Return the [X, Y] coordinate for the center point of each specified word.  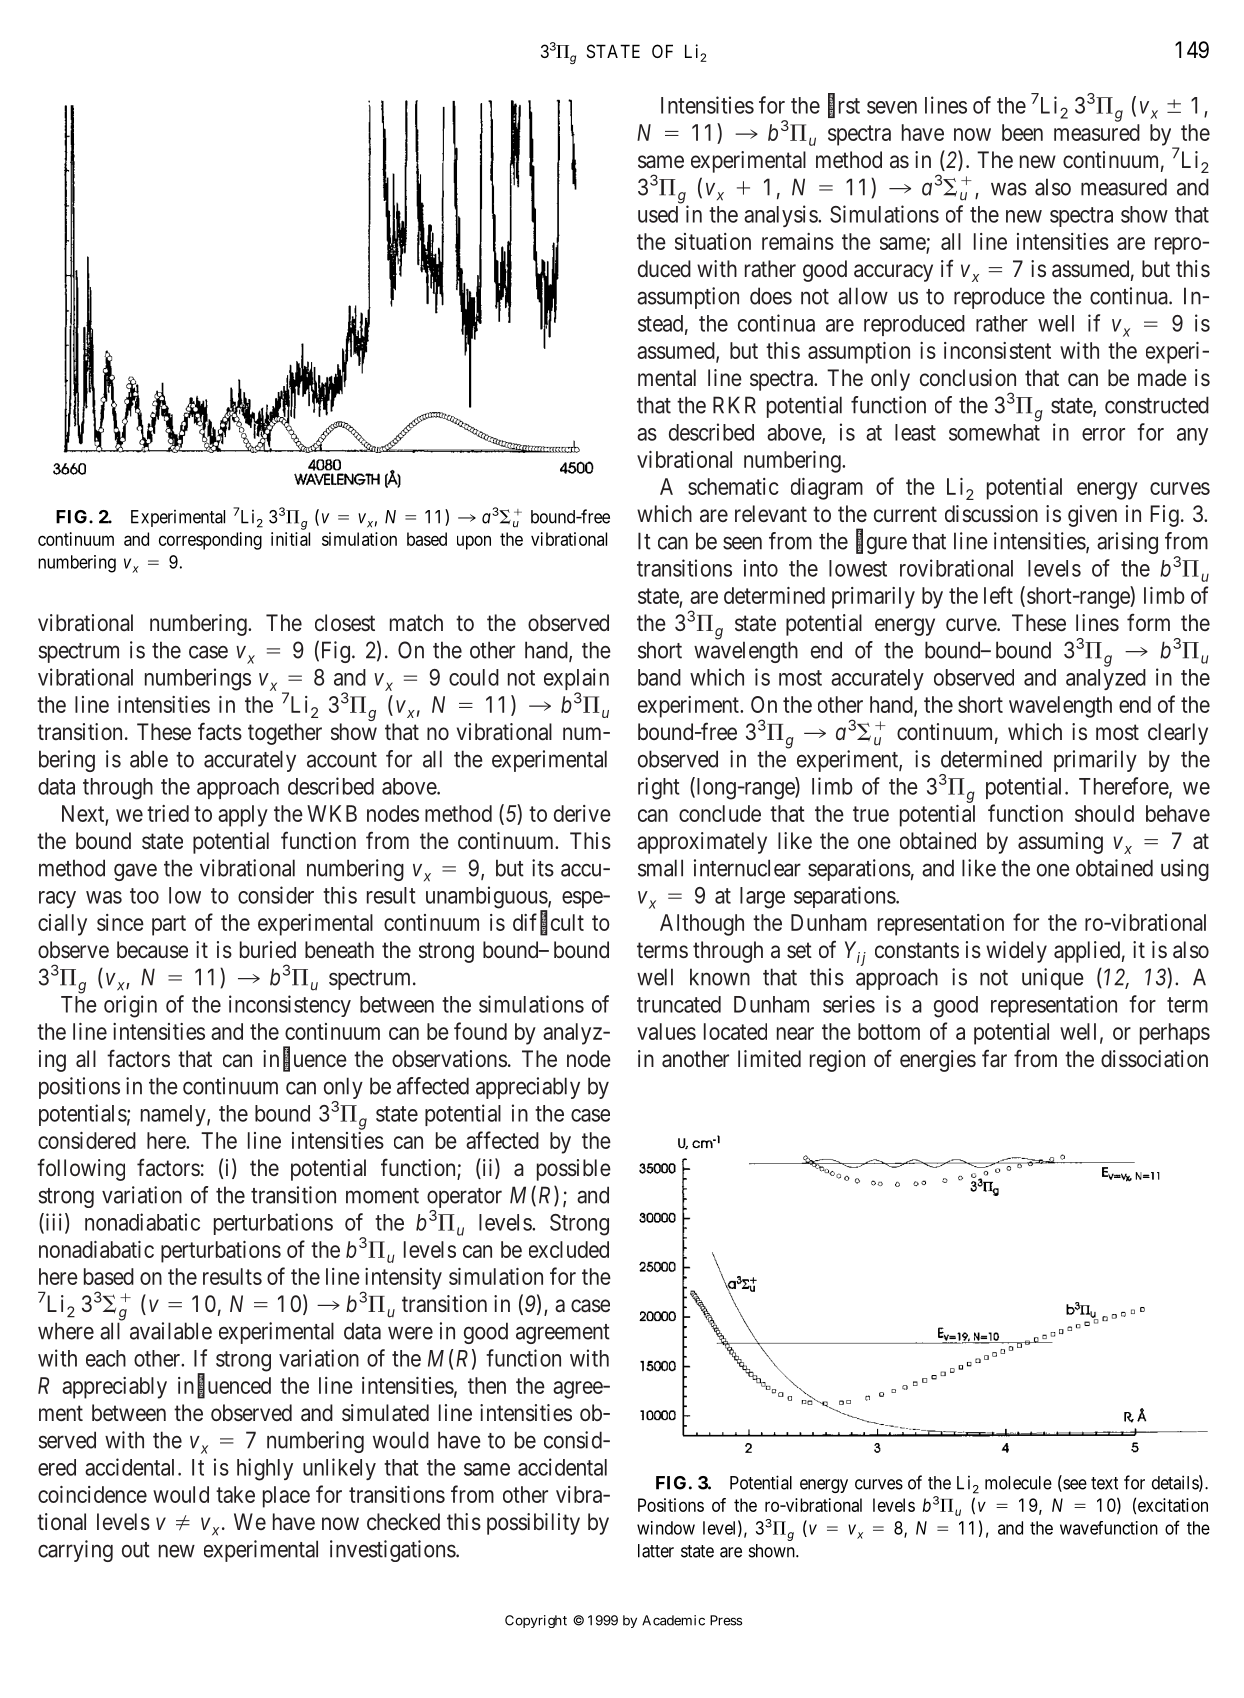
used [658, 214]
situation [713, 241]
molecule [1018, 1483]
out [136, 1550]
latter [656, 1551]
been [1022, 132]
